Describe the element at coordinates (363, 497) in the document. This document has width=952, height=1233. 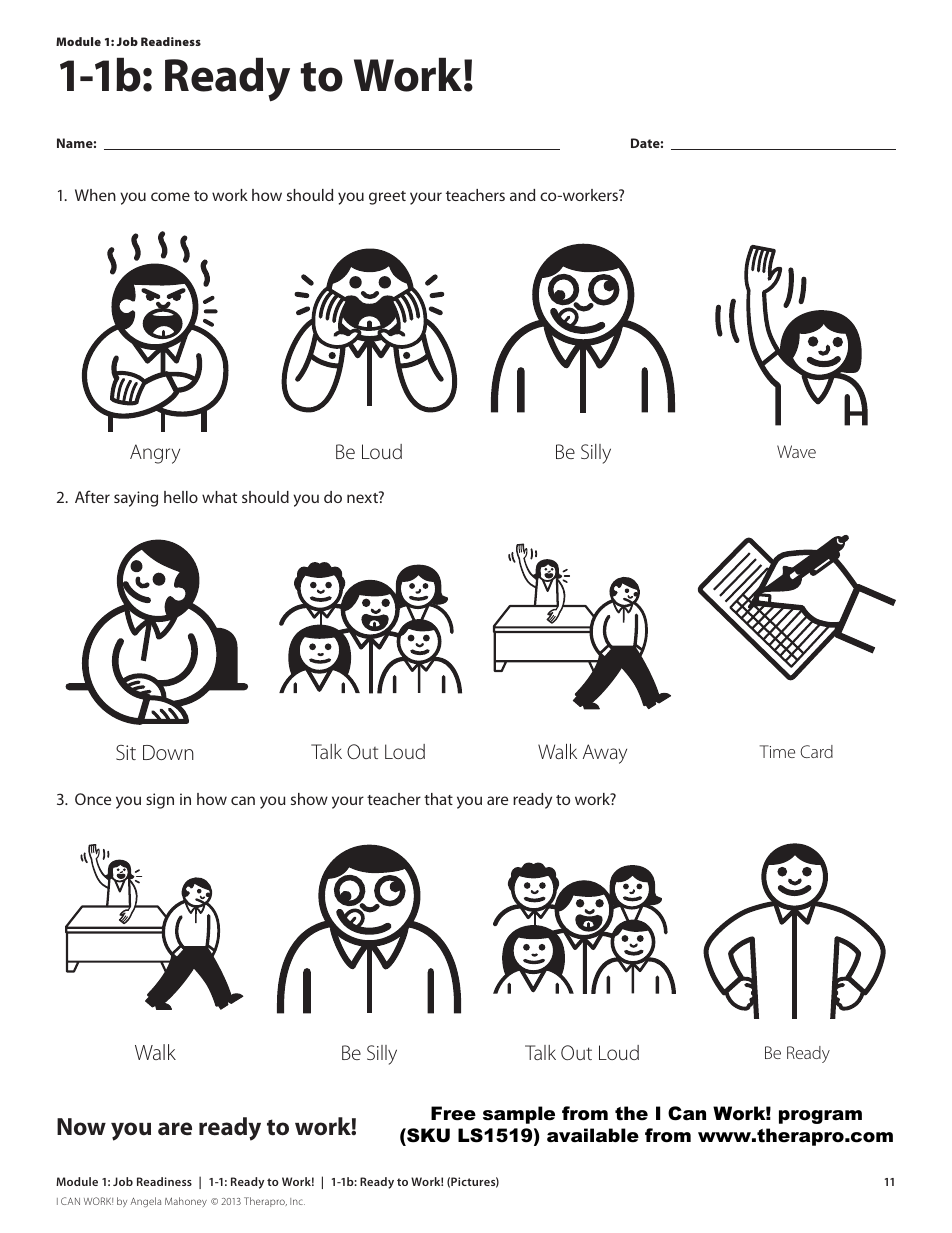
I see `next` at that location.
